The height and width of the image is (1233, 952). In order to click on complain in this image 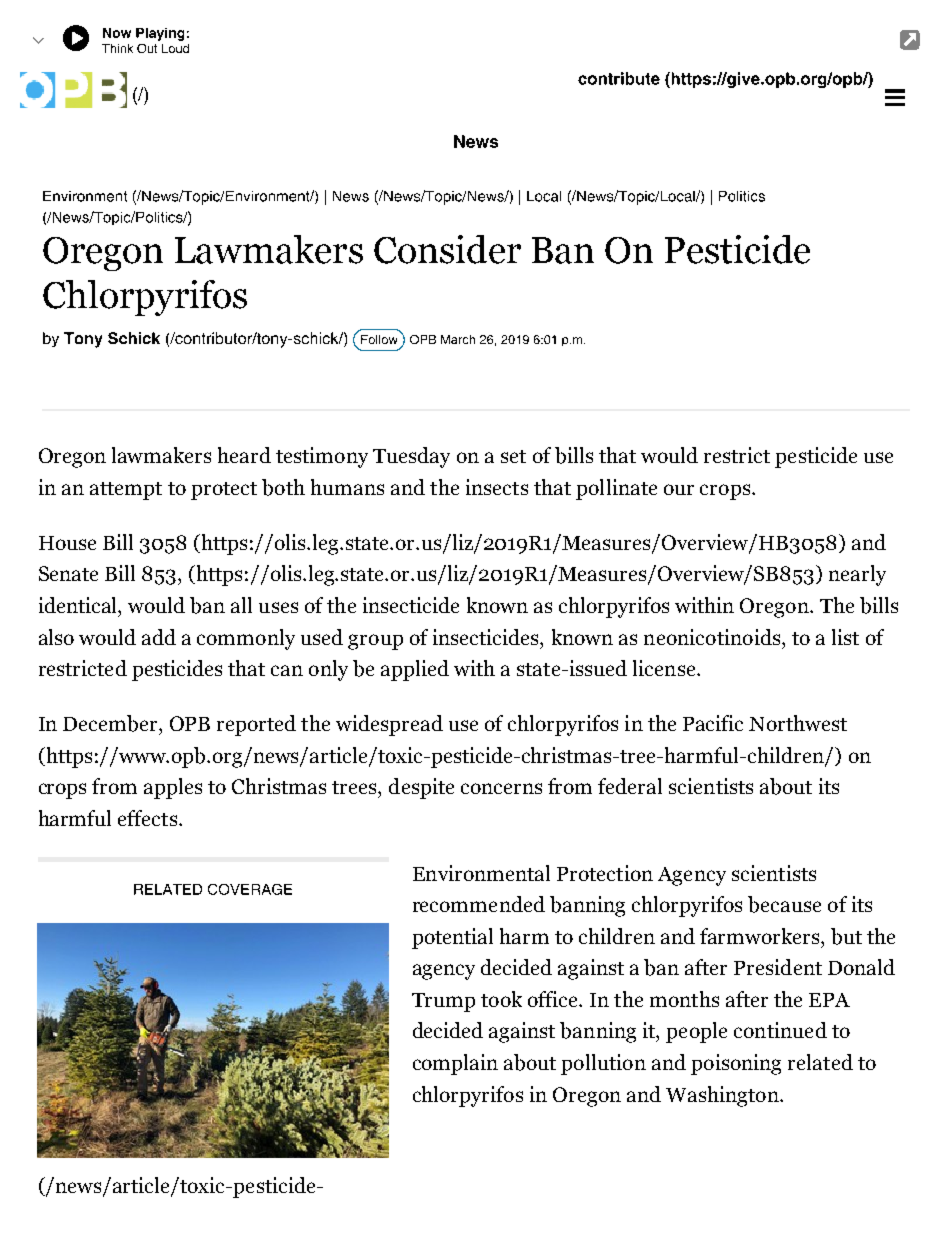, I will do `click(455, 1064)`.
